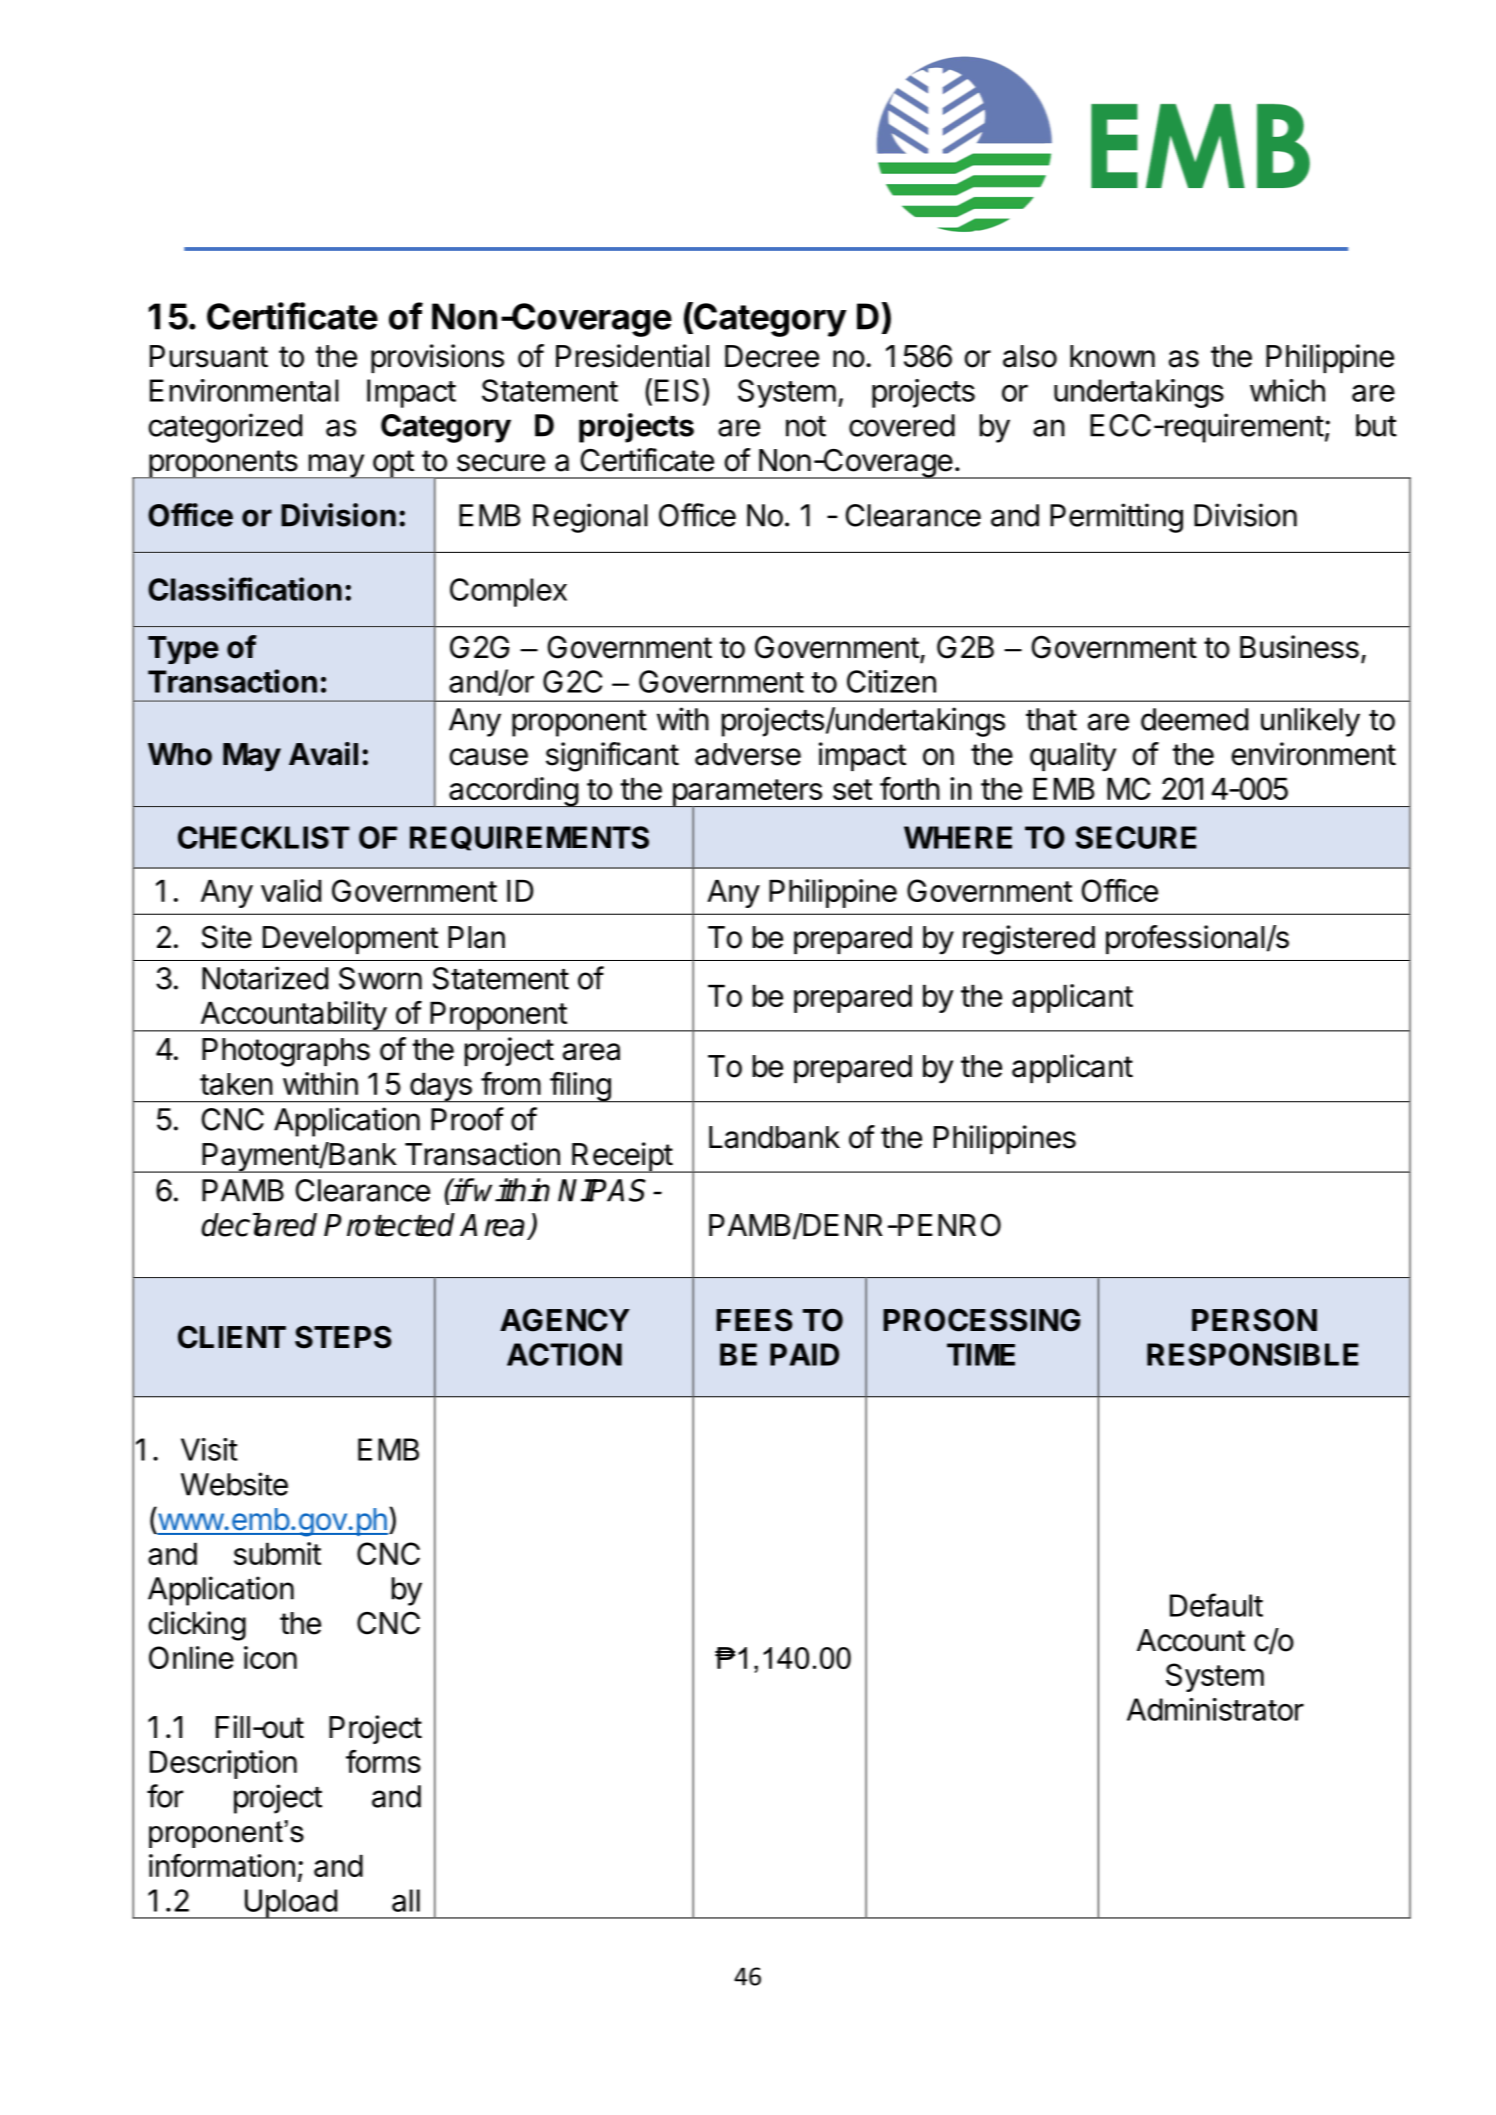 The height and width of the screenshot is (2115, 1496). What do you see at coordinates (225, 428) in the screenshot?
I see `categorized` at bounding box center [225, 428].
